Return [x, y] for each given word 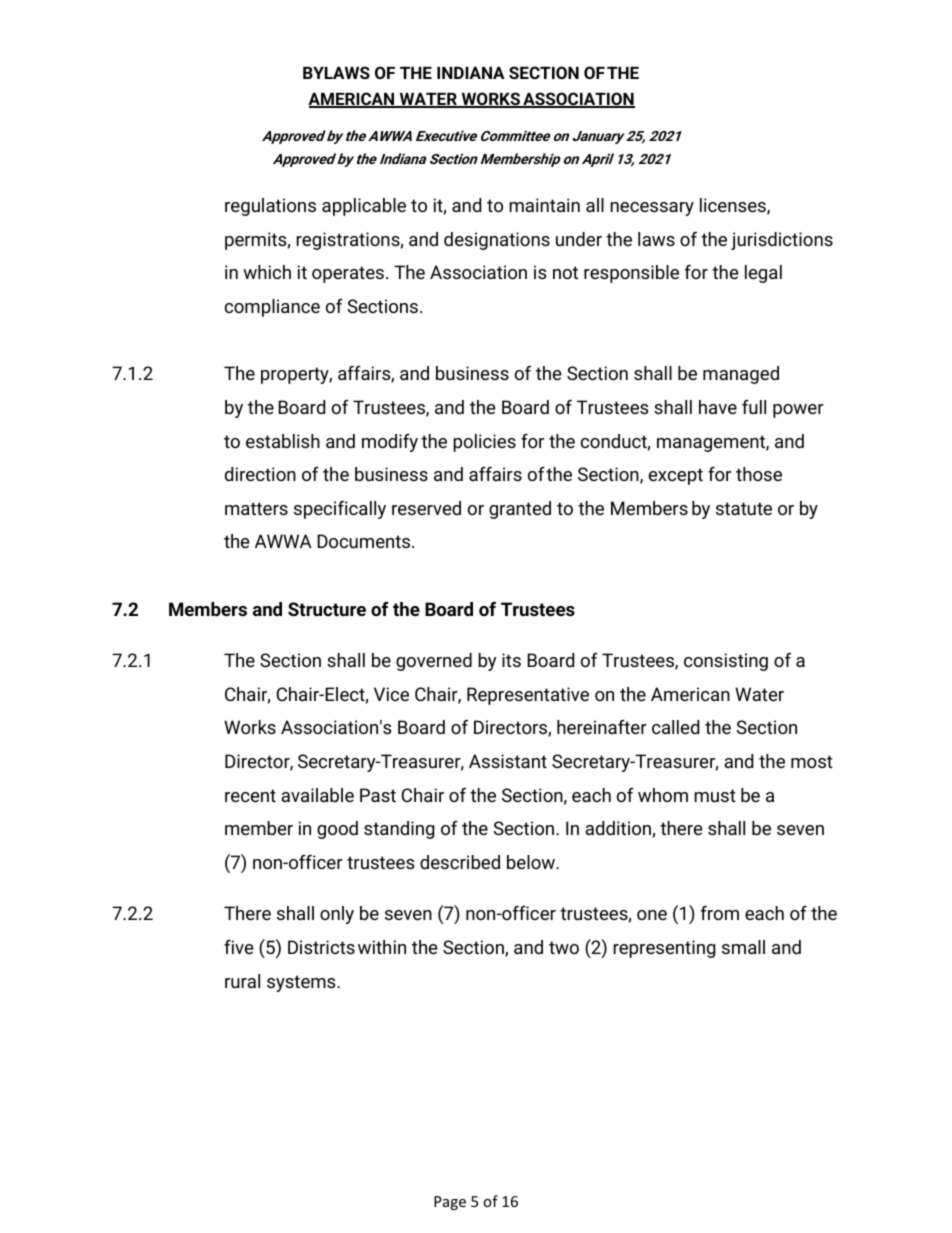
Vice [391, 694]
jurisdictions [782, 241]
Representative [528, 696]
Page [450, 1203]
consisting [726, 662]
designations [497, 241]
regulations [270, 207]
